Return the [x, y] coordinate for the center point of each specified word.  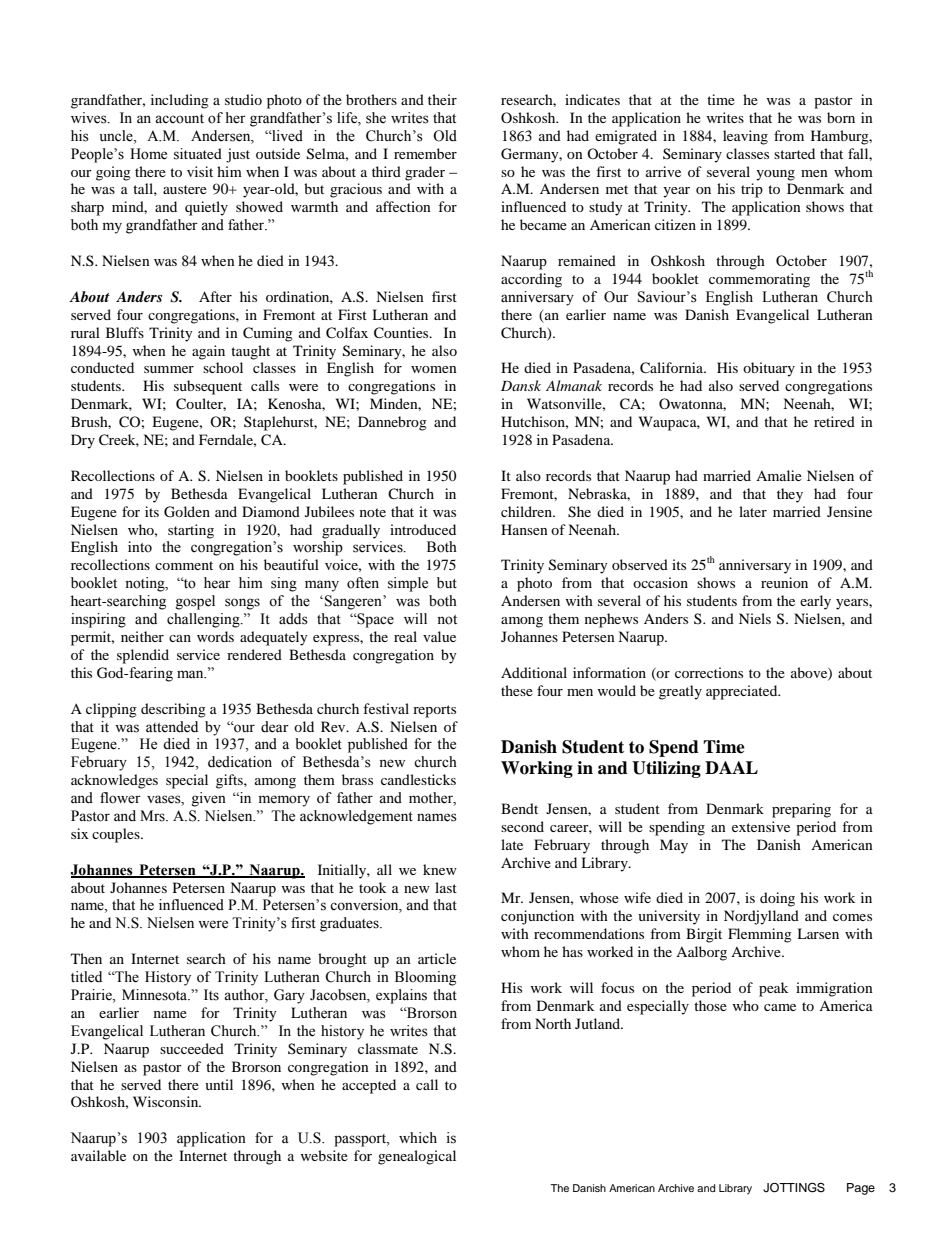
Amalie [779, 475]
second [522, 826]
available [98, 1155]
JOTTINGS [794, 1187]
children [527, 511]
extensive [761, 826]
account [179, 119]
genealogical [417, 1157]
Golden [187, 512]
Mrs [153, 816]
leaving [745, 137]
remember [425, 153]
